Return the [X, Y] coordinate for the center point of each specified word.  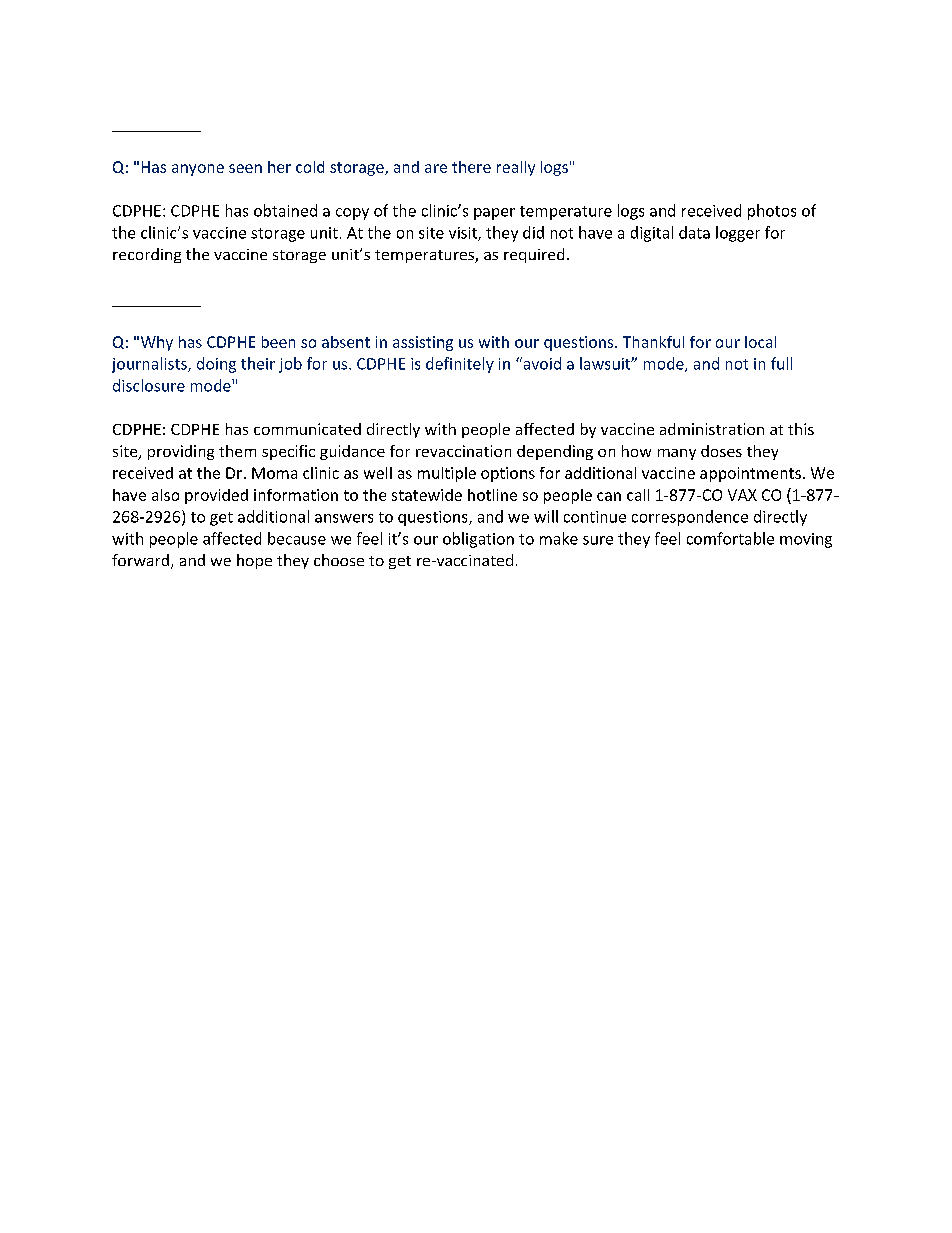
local [760, 342]
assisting [423, 343]
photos [772, 212]
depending [555, 452]
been [278, 342]
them [237, 451]
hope [254, 561]
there [471, 167]
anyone [198, 170]
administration [712, 429]
